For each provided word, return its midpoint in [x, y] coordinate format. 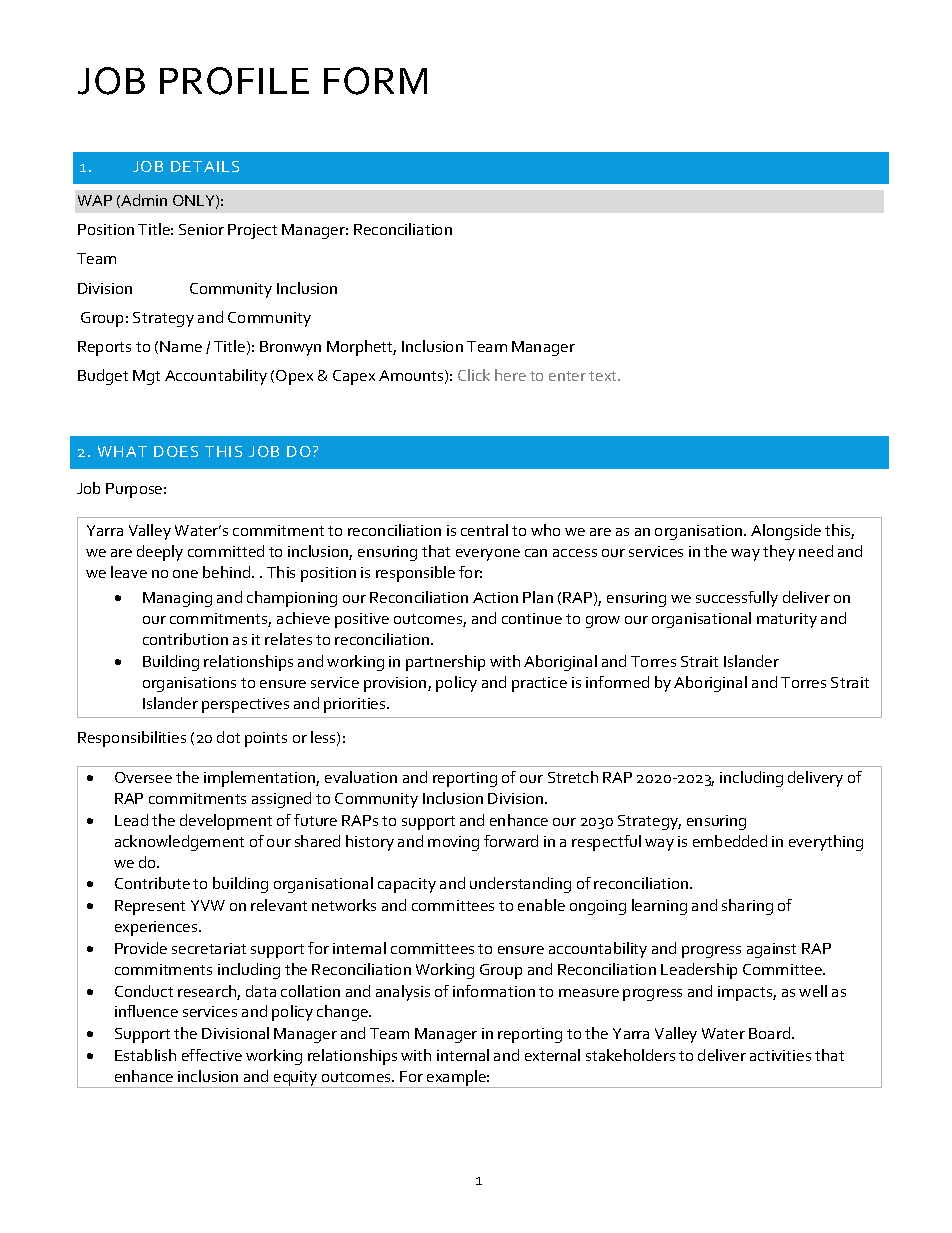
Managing [177, 599]
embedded [730, 841]
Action [495, 597]
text [604, 376]
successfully [737, 599]
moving [453, 843]
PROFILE [234, 81]
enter [567, 376]
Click [474, 375]
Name [181, 346]
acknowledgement [179, 843]
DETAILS [205, 166]
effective [212, 1055]
